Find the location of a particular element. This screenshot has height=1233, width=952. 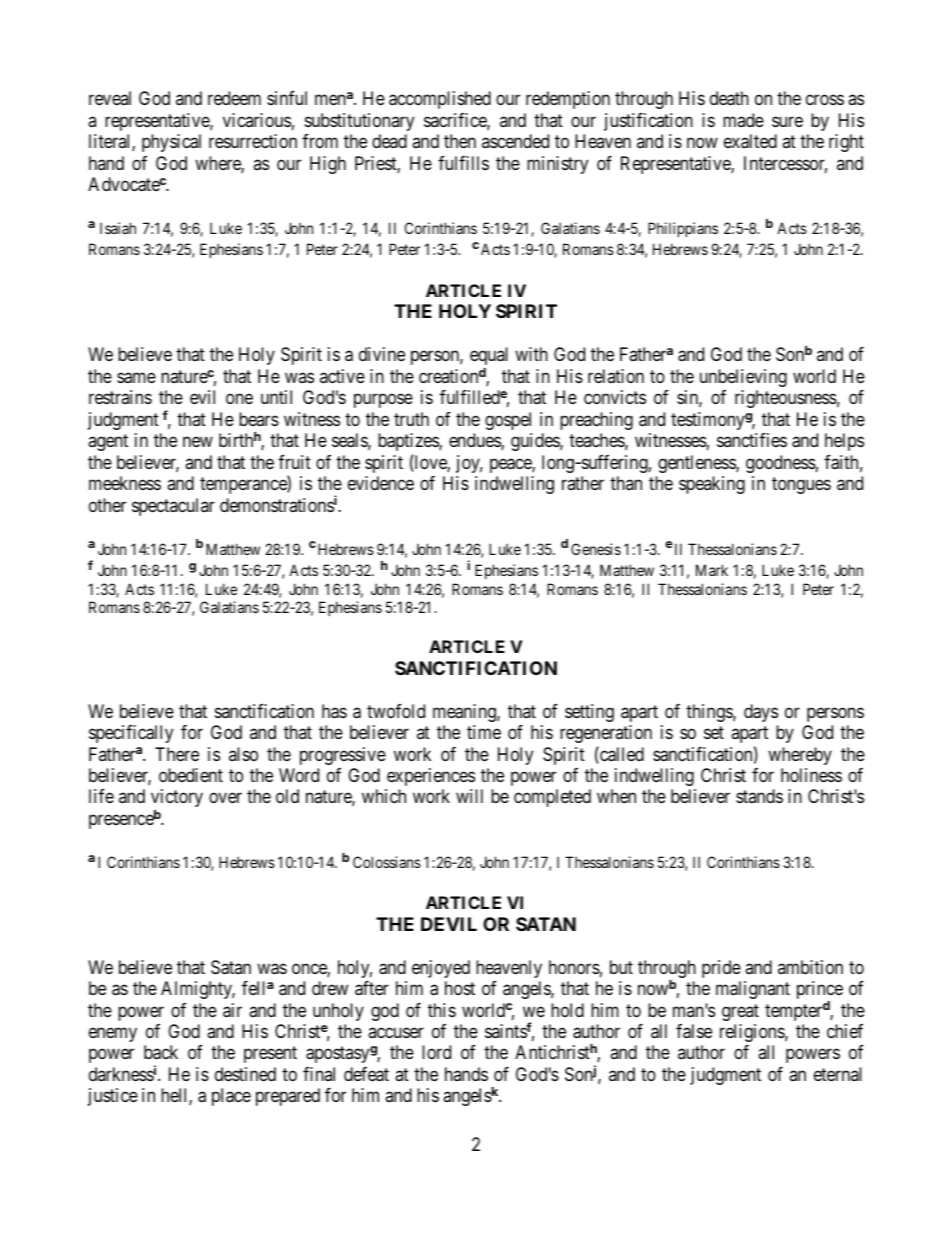

Mark is located at coordinates (712, 570).
